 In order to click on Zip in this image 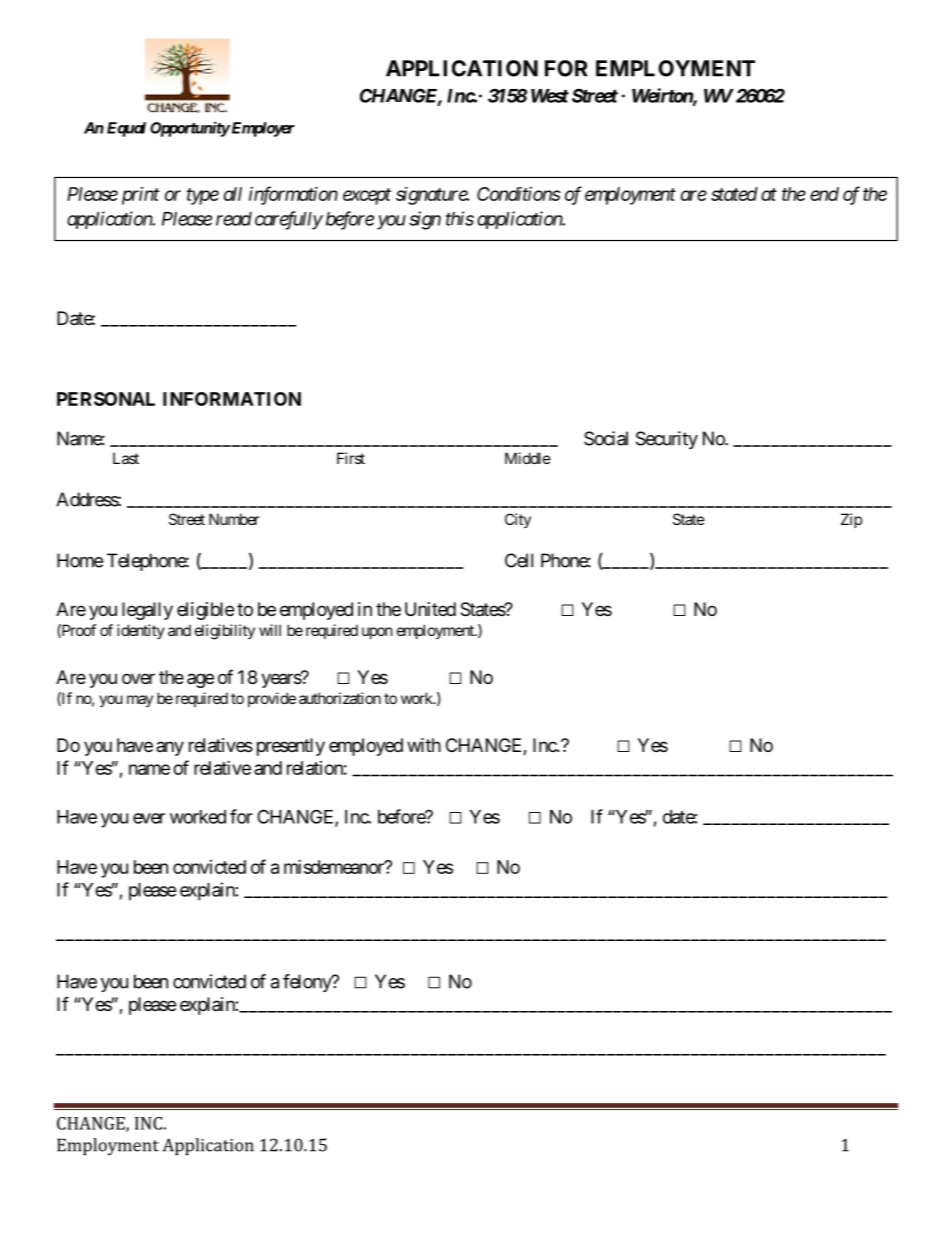, I will do `click(851, 520)`.
